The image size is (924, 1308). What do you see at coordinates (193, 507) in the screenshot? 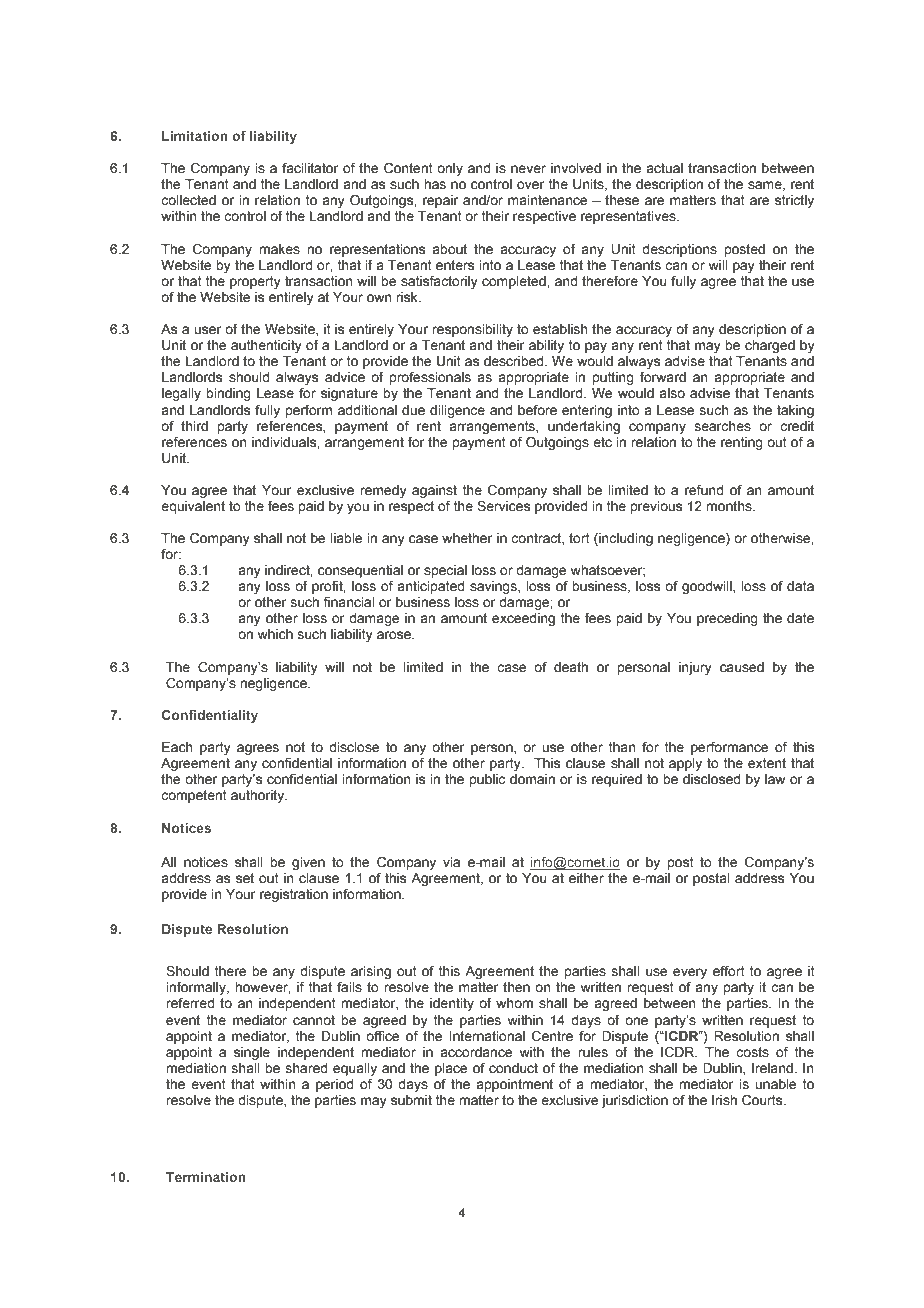
I see `equivalent` at bounding box center [193, 507].
